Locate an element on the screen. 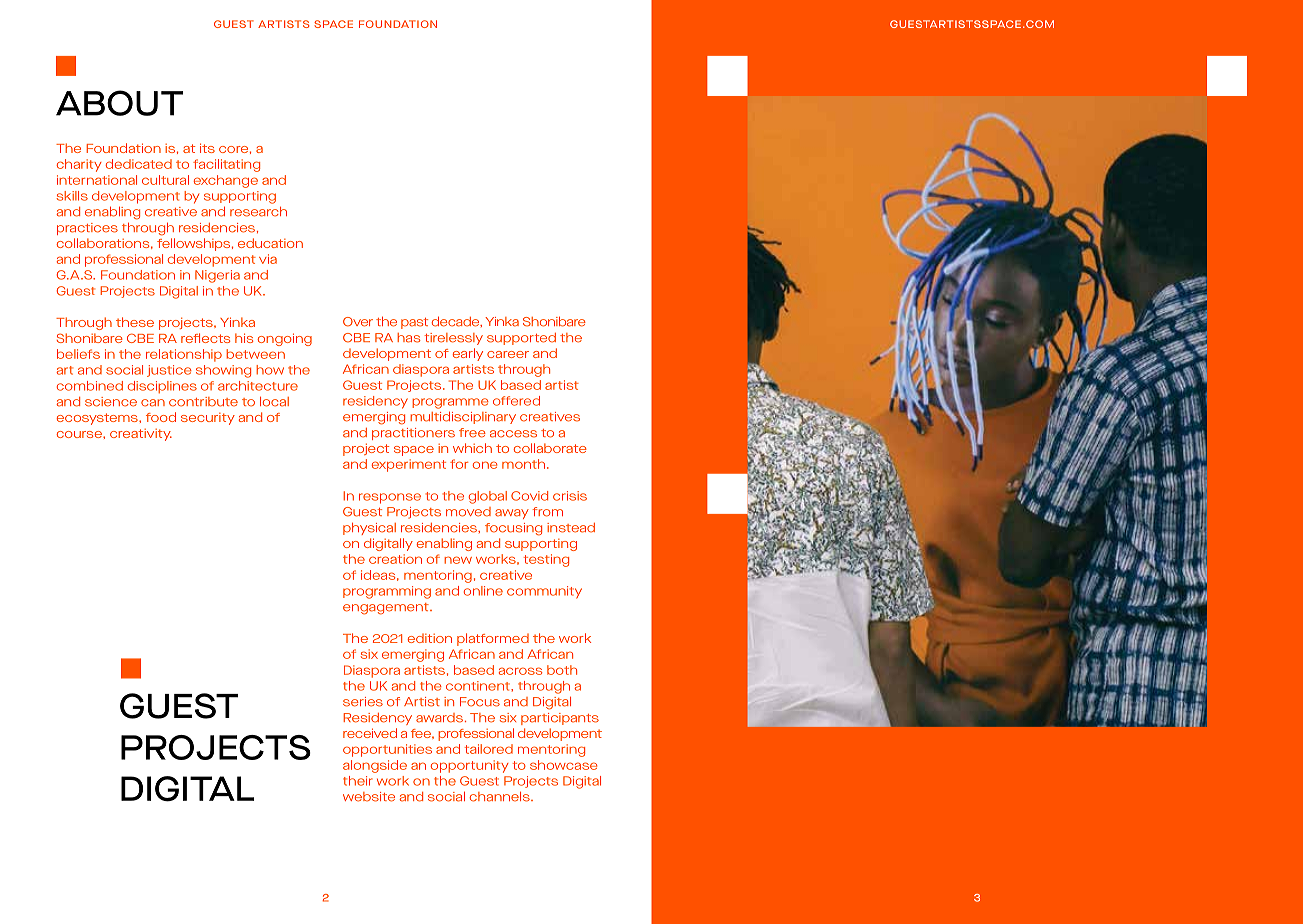 This screenshot has height=924, width=1303. ABOUT is located at coordinates (119, 103).
